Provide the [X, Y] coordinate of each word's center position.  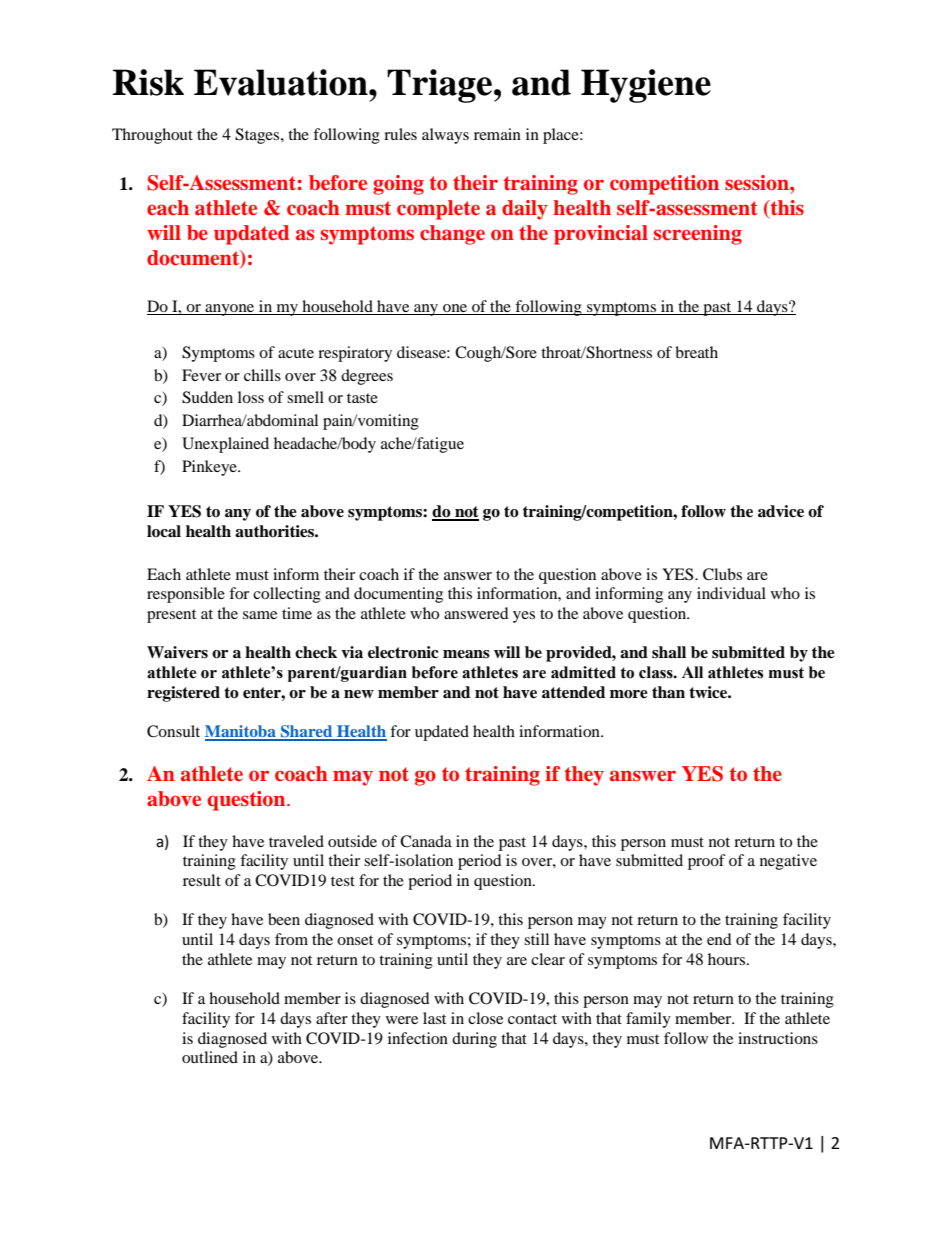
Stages [258, 136]
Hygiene [646, 86]
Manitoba [241, 732]
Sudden [207, 397]
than [668, 692]
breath [696, 352]
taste [362, 398]
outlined [210, 1057]
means [466, 654]
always [445, 136]
